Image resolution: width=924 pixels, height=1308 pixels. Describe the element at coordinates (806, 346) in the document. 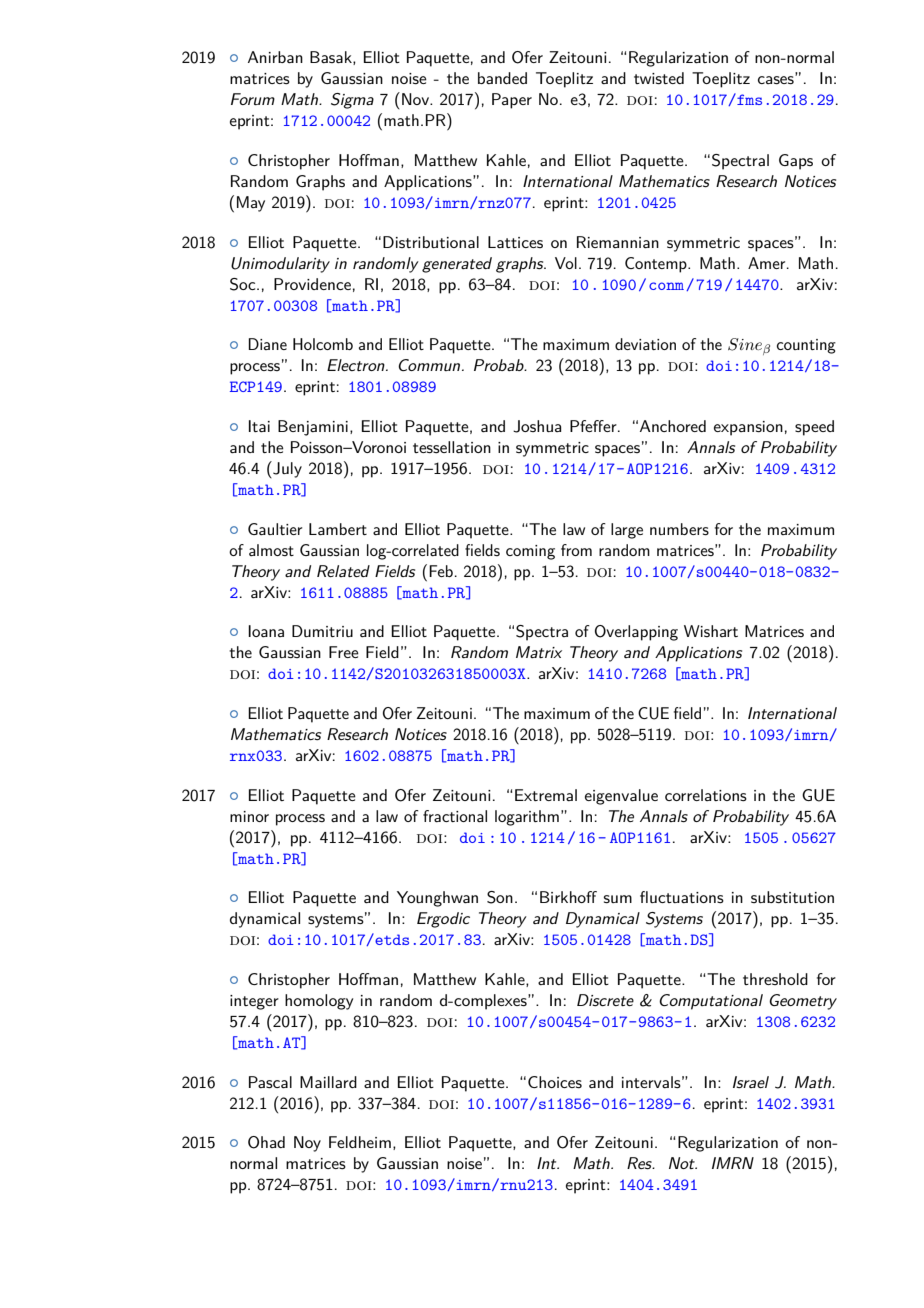

I see `counting` at that location.
